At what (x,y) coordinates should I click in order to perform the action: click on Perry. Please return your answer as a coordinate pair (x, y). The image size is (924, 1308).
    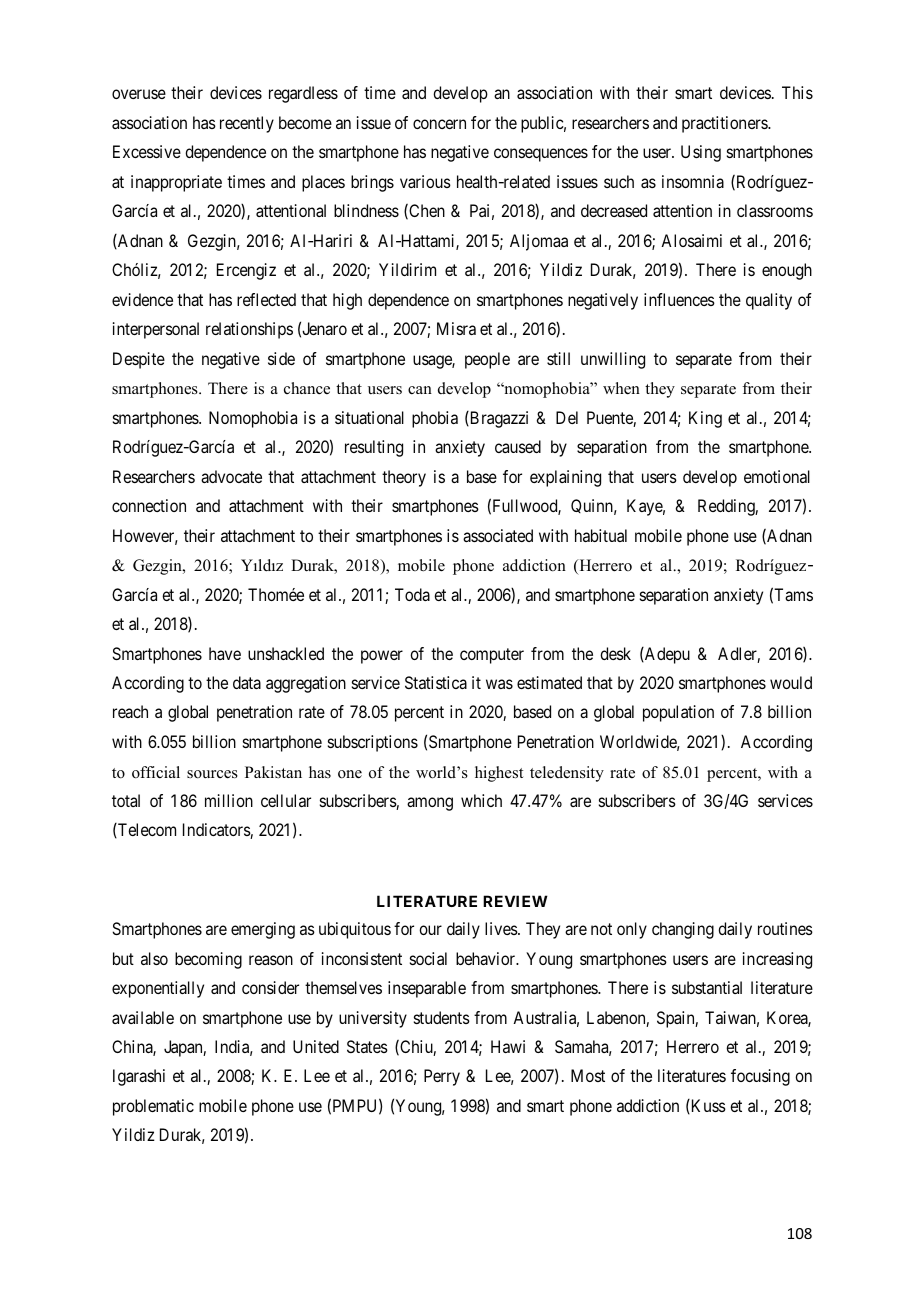
    Looking at the image, I should click on (442, 1077).
